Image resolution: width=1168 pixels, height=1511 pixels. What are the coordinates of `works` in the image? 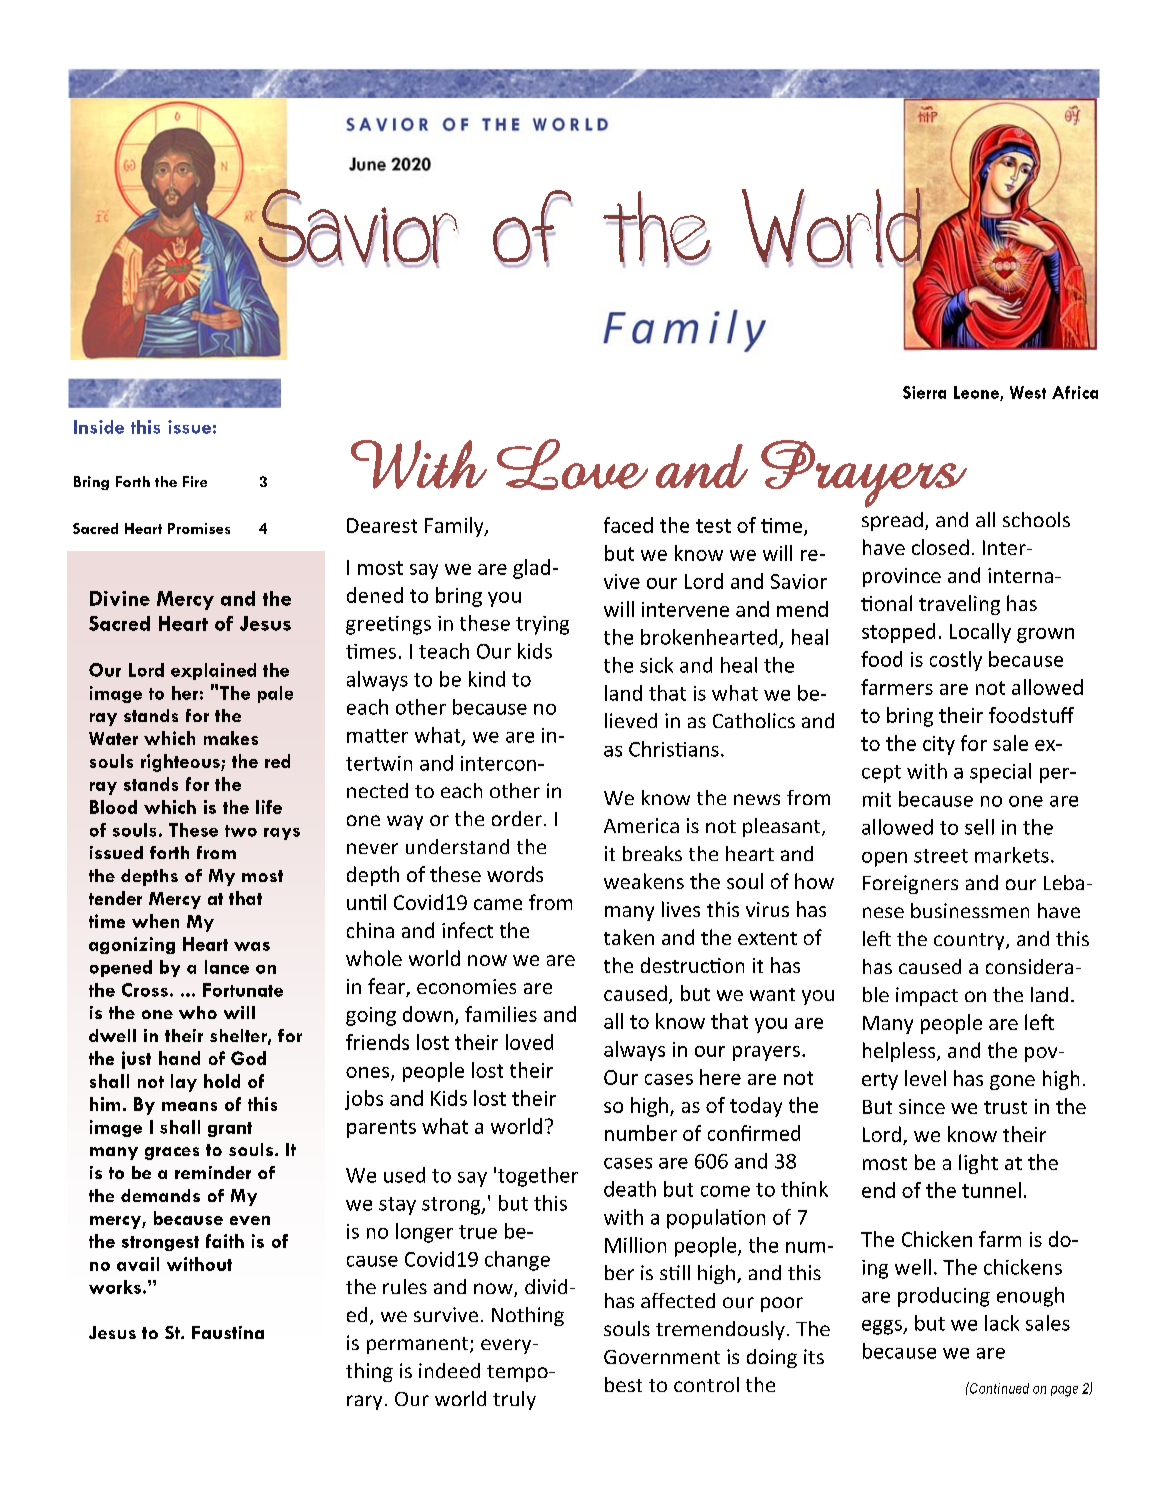 It's located at (115, 1287).
